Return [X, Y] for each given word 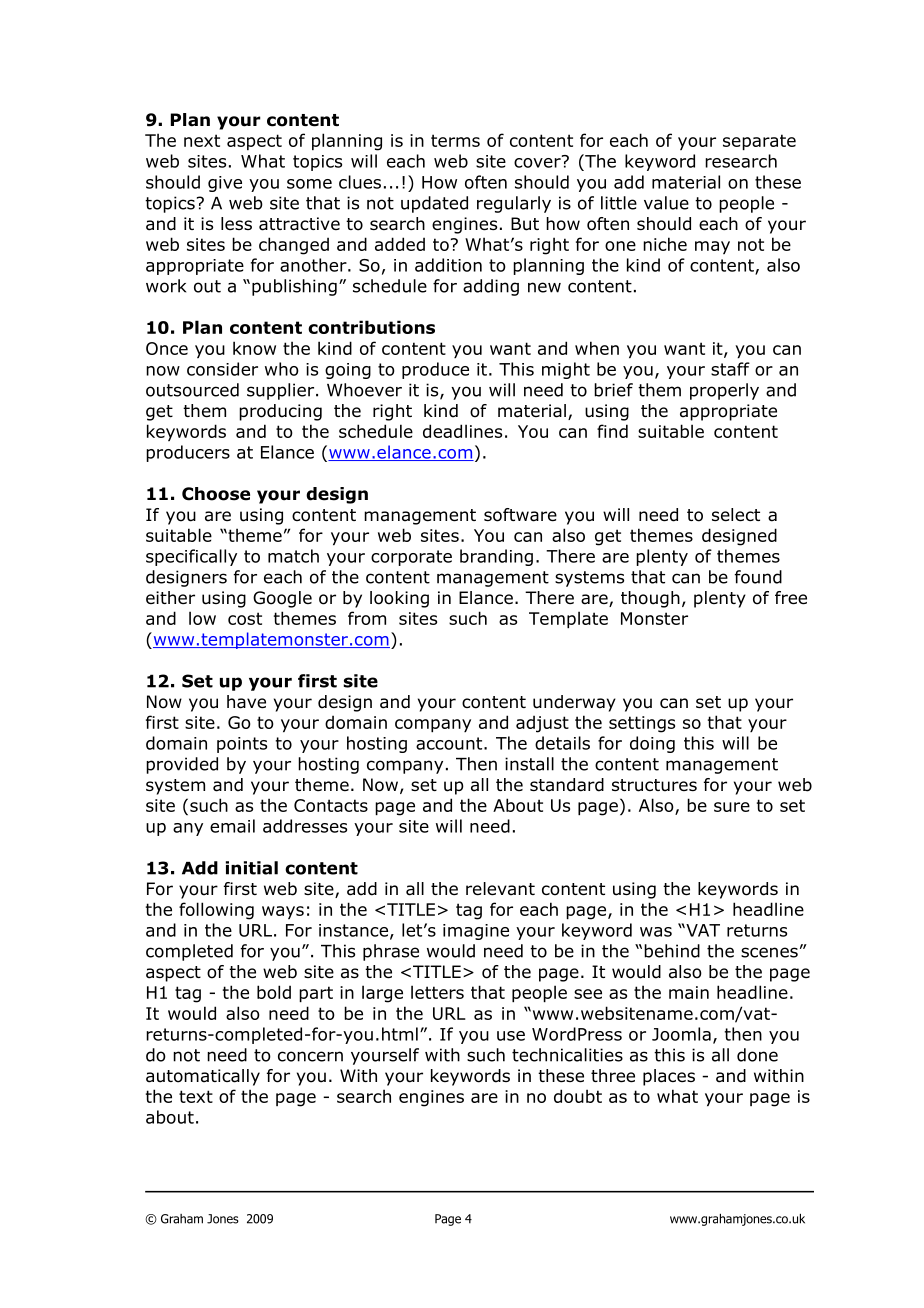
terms [455, 140]
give [225, 184]
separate [759, 142]
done [757, 1055]
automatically [203, 1077]
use [511, 1036]
